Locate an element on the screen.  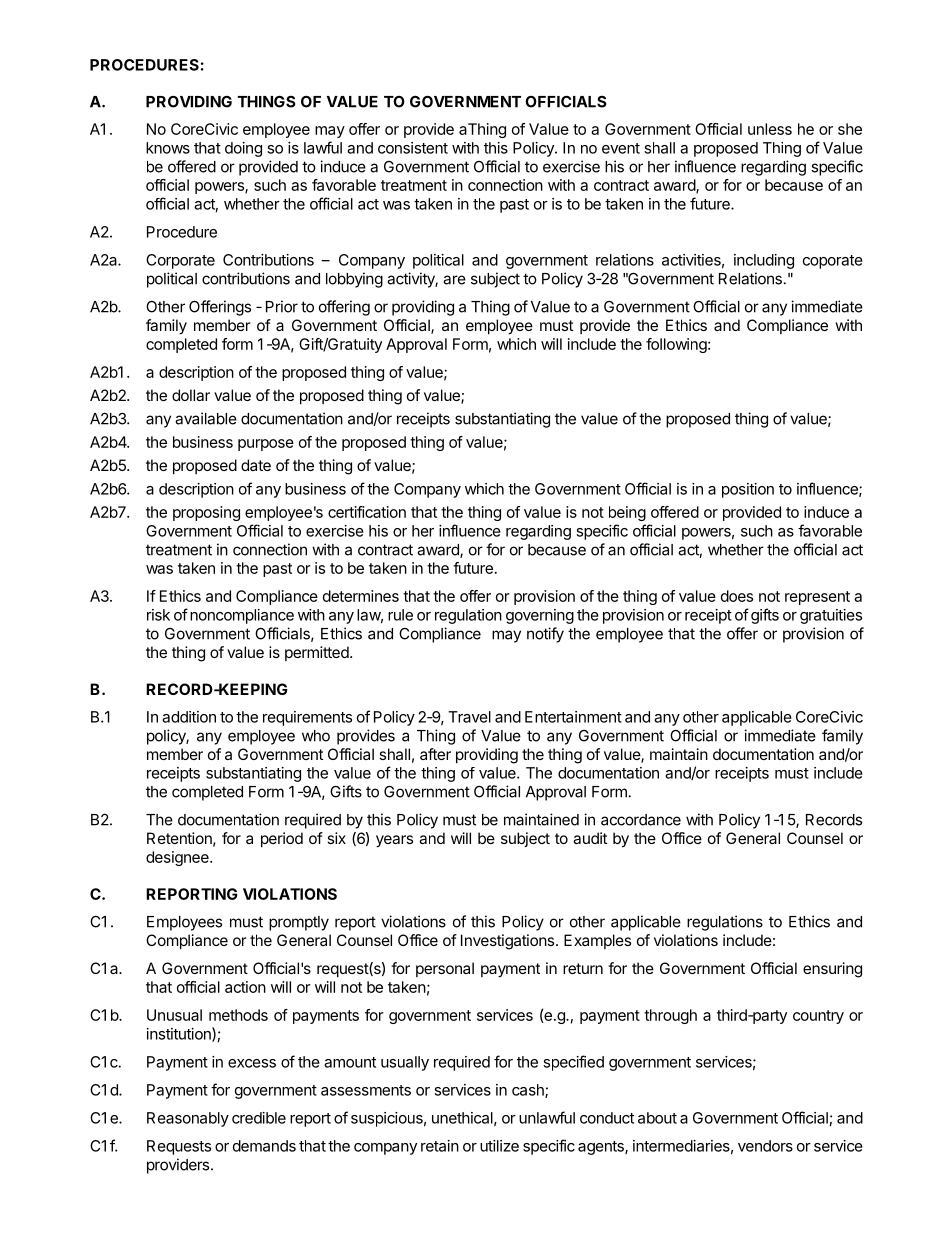
does is located at coordinates (737, 596).
